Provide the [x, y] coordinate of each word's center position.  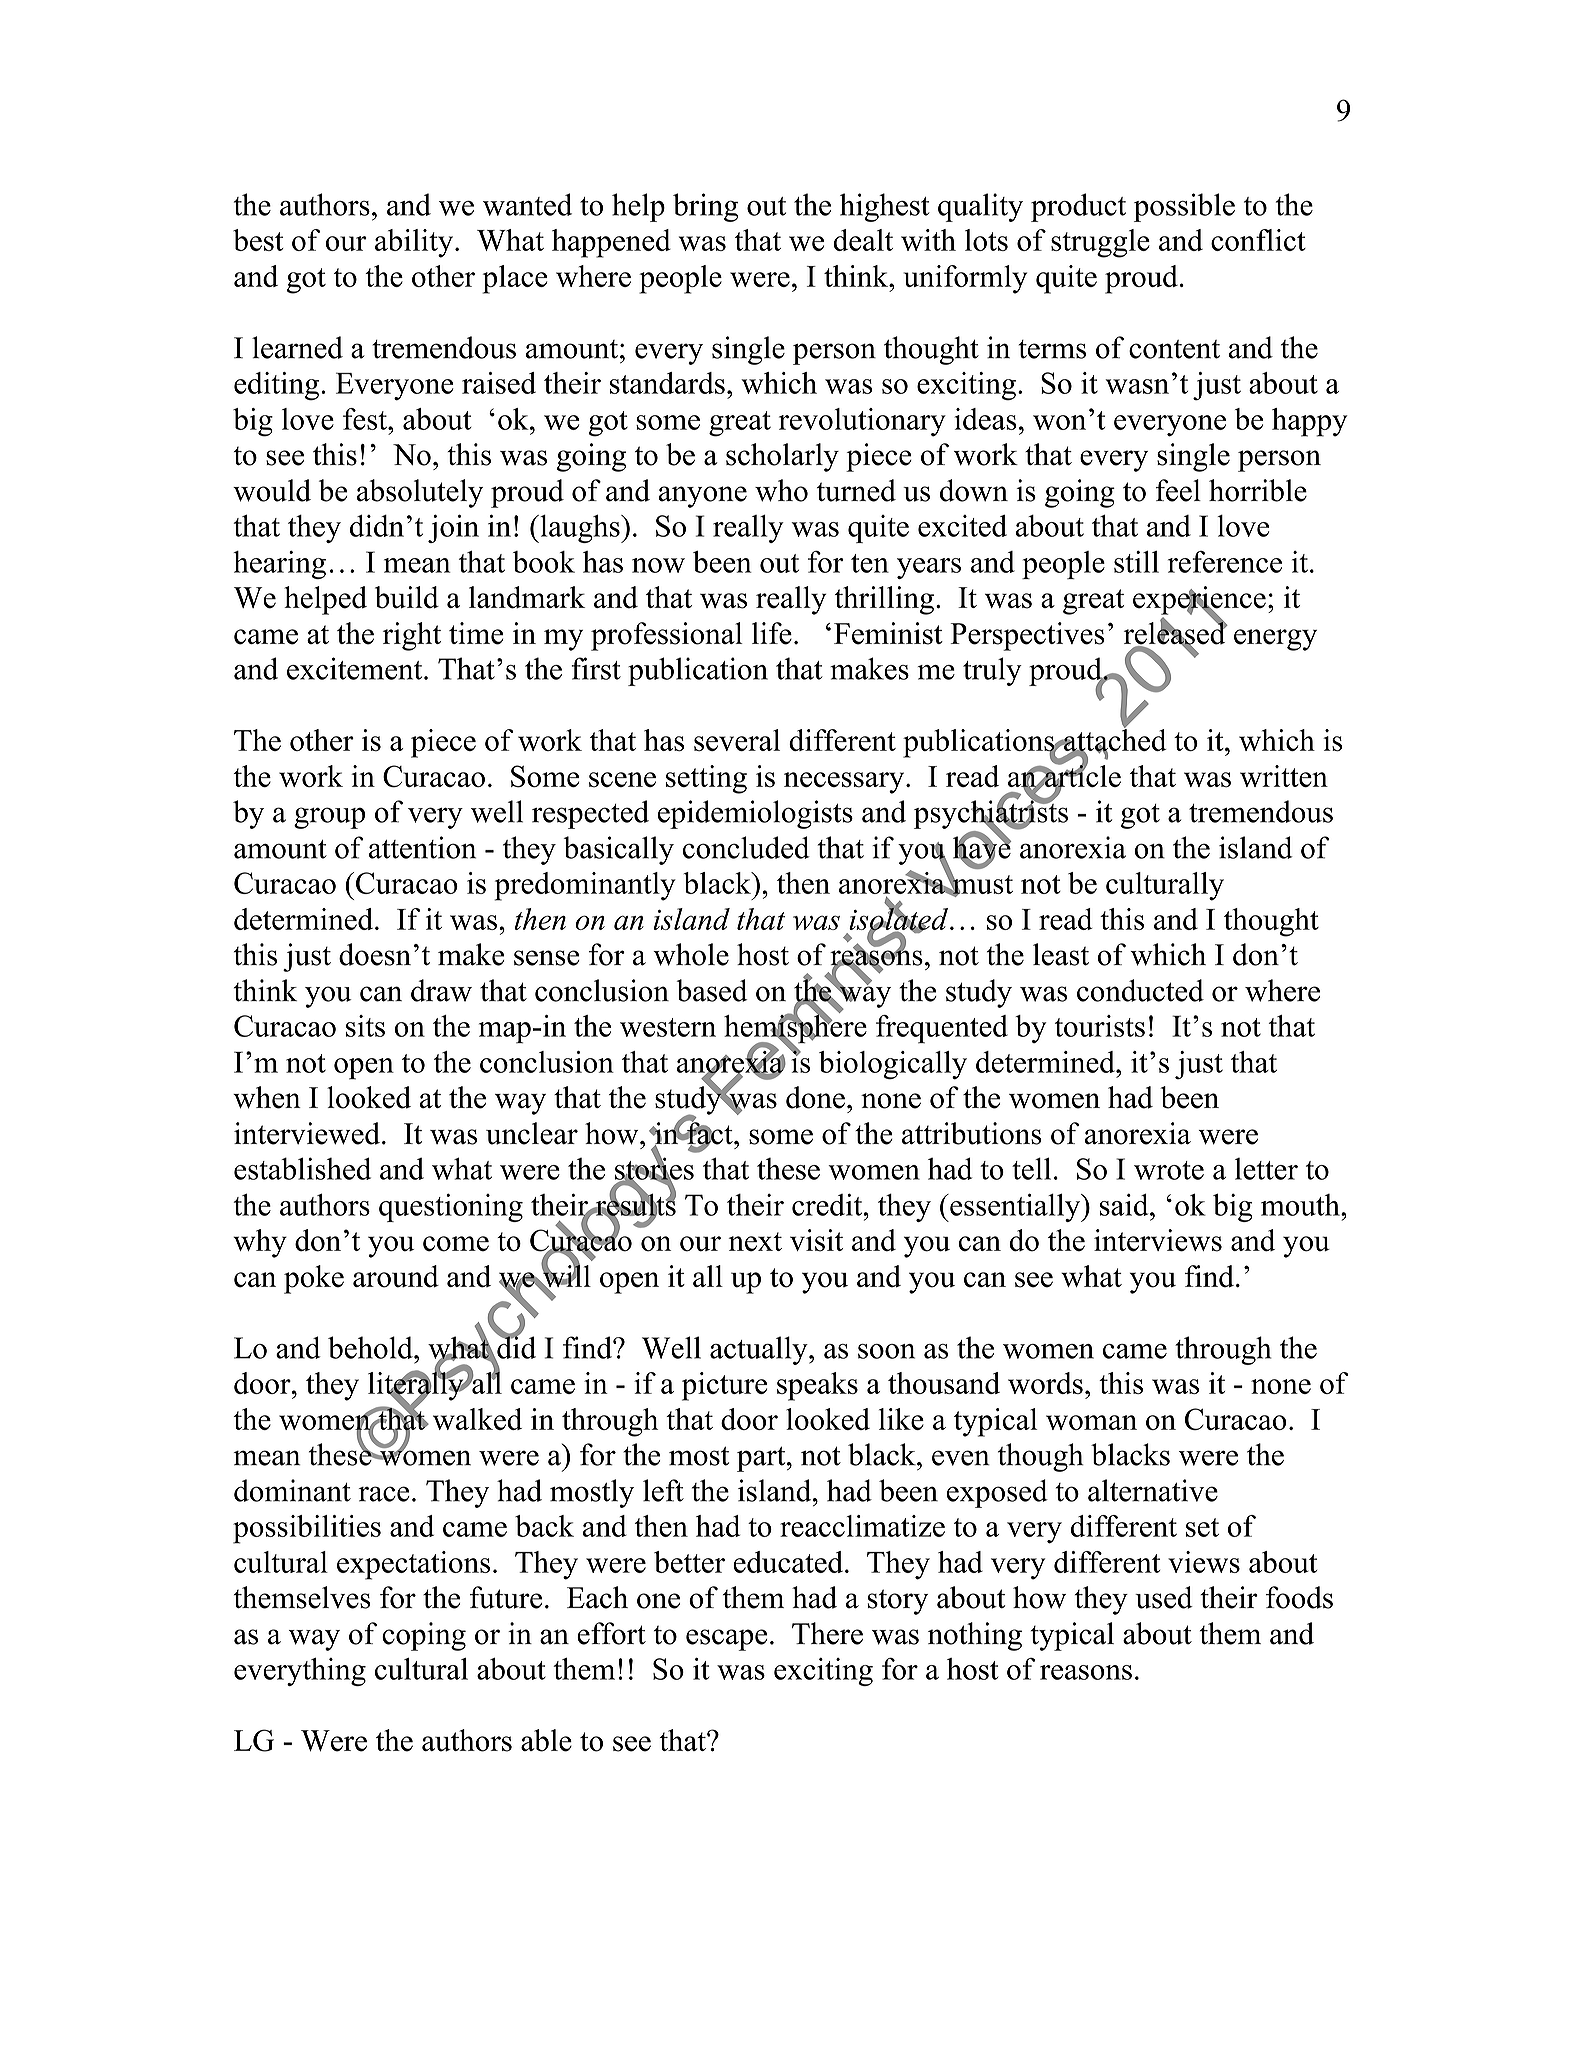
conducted [1140, 990]
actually [760, 1350]
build [407, 597]
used [1164, 1597]
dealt [863, 240]
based [712, 990]
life [772, 633]
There [827, 1633]
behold [371, 1347]
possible [1184, 207]
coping [424, 1636]
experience [1199, 601]
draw [441, 990]
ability [415, 243]
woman [1091, 1422]
